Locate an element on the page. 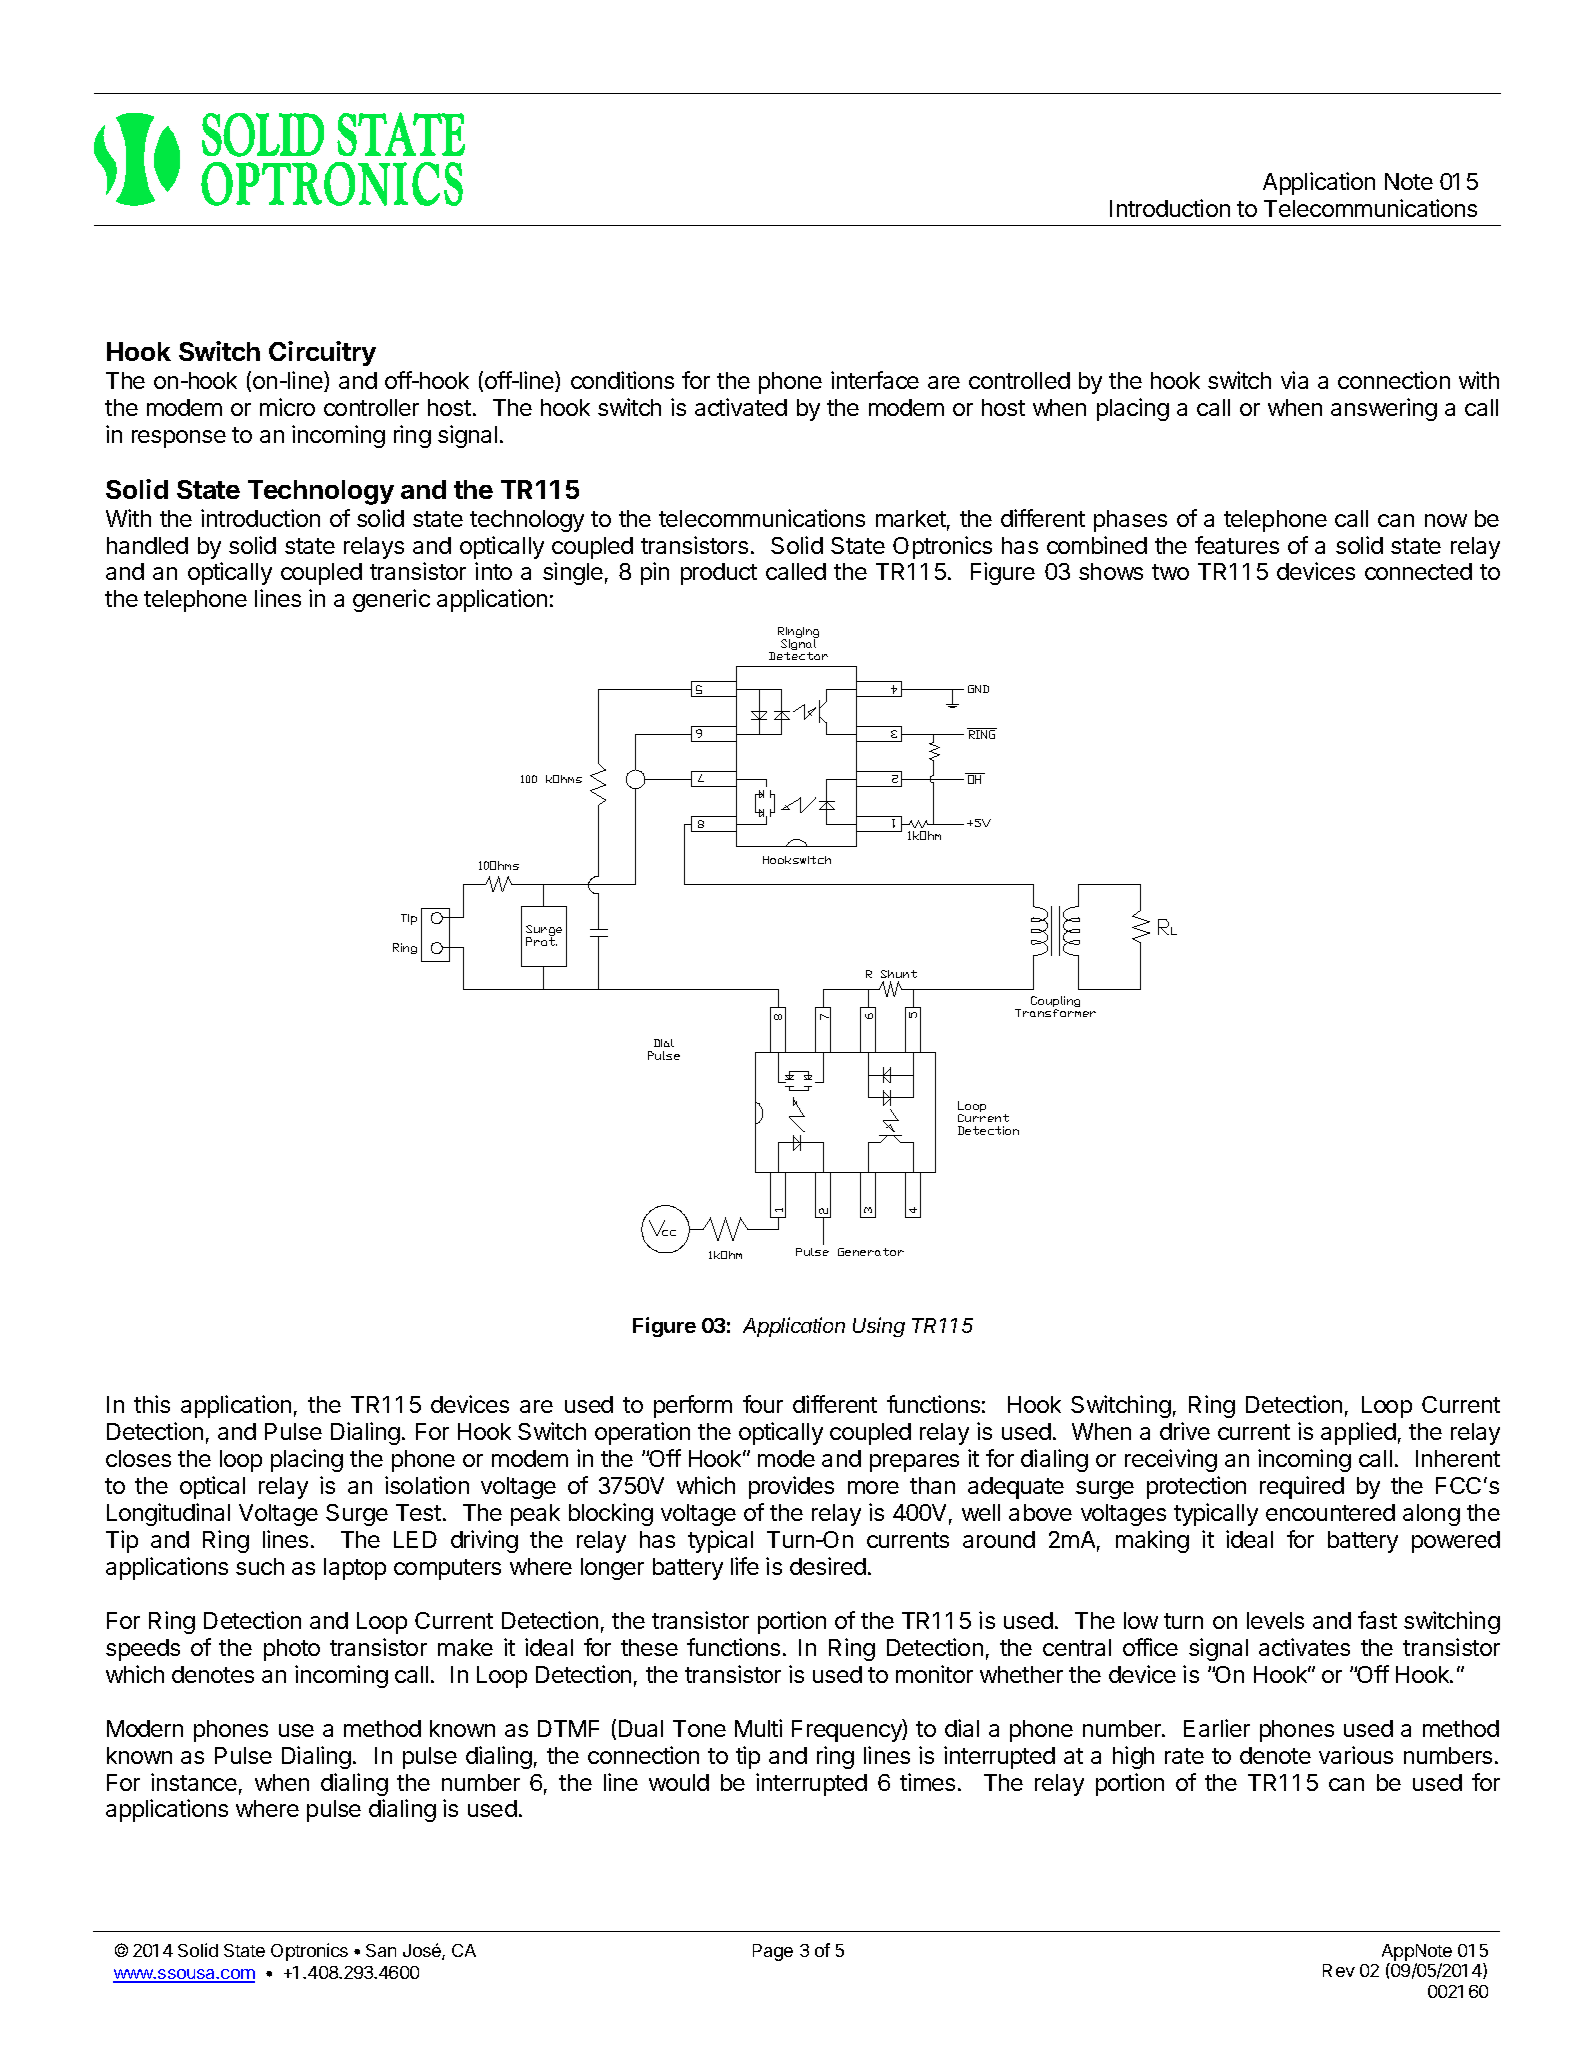  this is located at coordinates (152, 1404).
